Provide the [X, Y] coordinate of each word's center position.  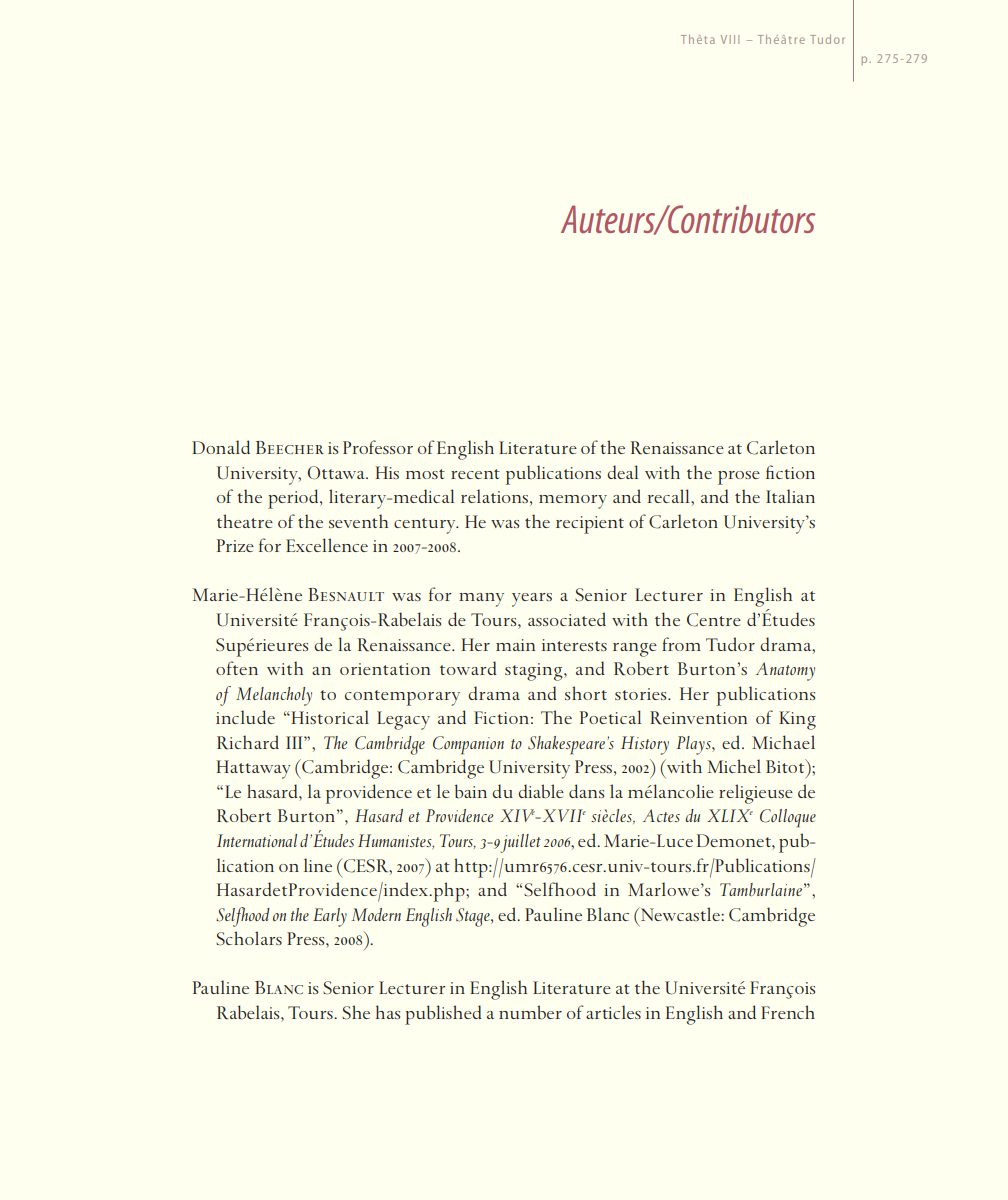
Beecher [290, 447]
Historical [329, 717]
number [530, 1012]
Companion [468, 745]
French [788, 1012]
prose [739, 478]
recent [475, 474]
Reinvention [698, 718]
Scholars [249, 938]
